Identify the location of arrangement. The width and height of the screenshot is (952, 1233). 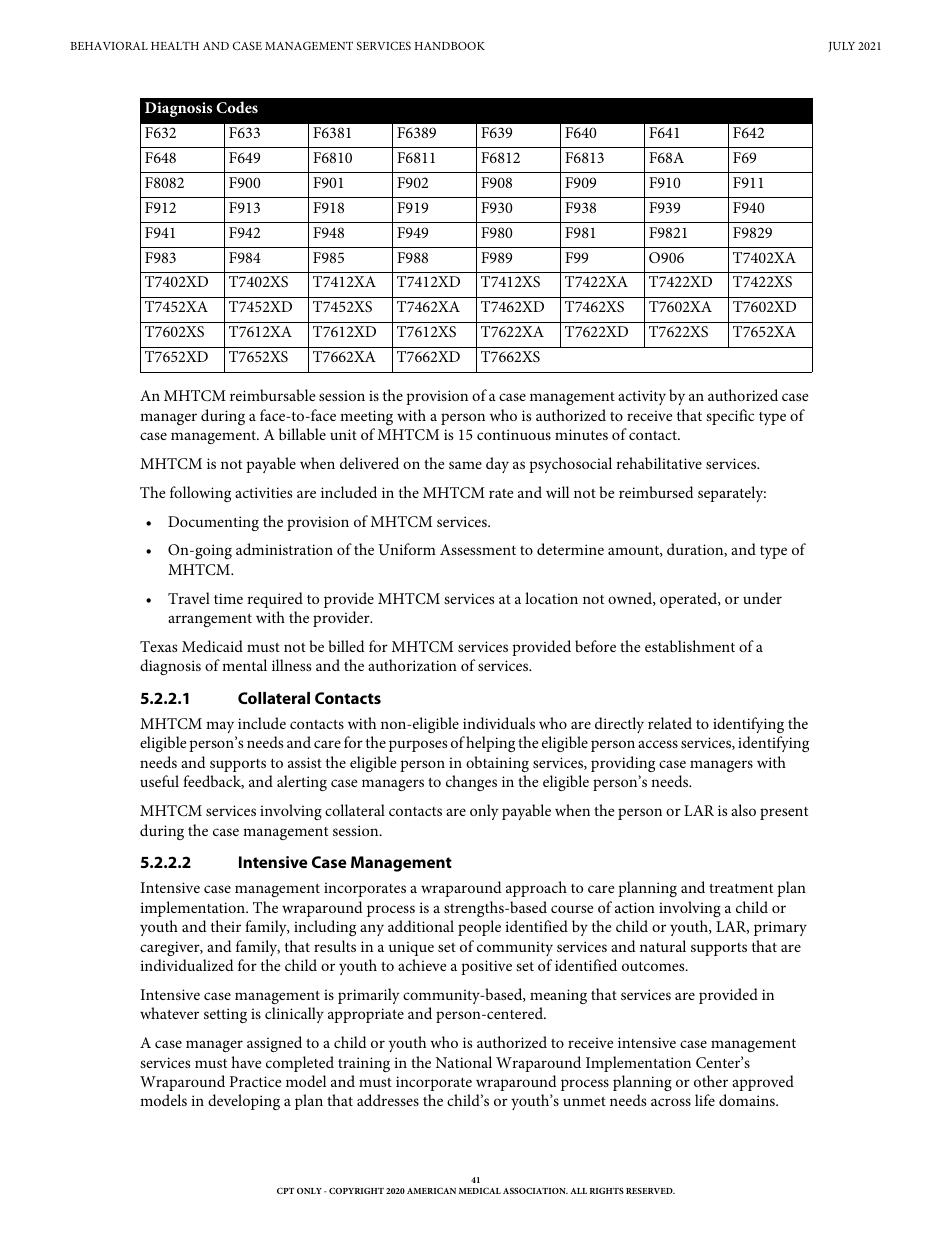
(210, 620).
